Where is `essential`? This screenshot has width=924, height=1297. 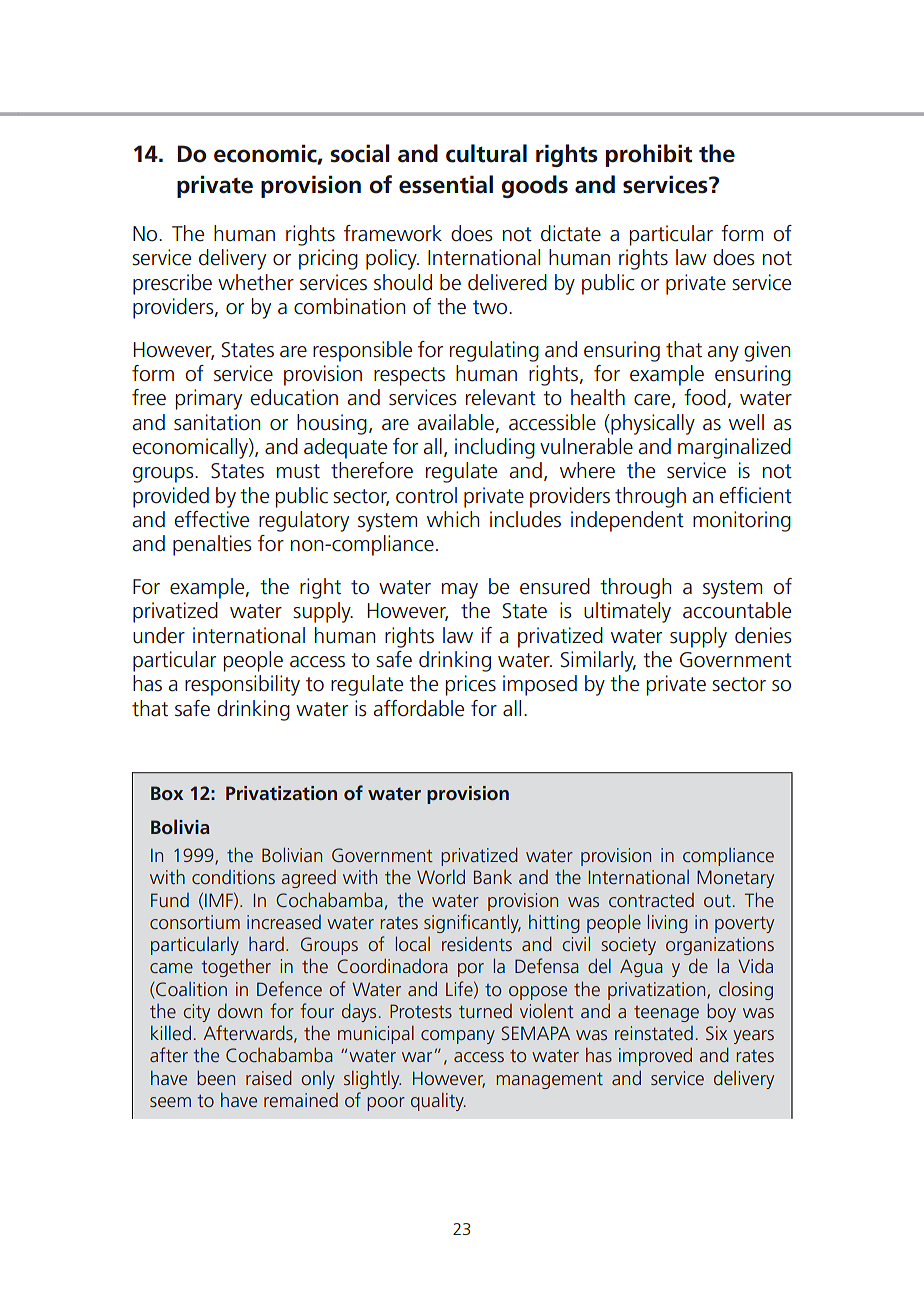 essential is located at coordinates (446, 184).
